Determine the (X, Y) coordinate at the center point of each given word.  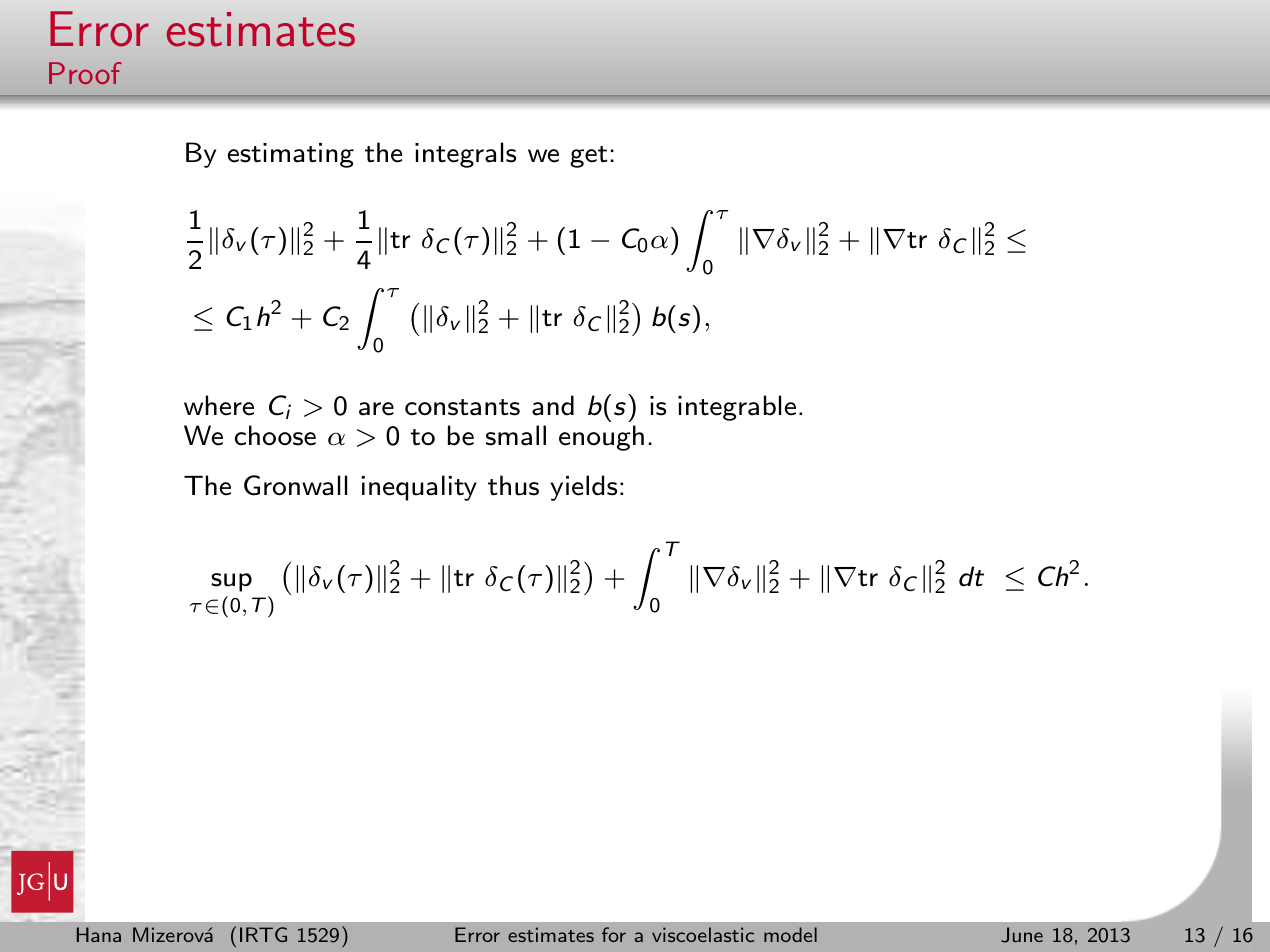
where (219, 405)
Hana (99, 934)
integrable (737, 408)
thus (513, 485)
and (553, 405)
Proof (85, 73)
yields (584, 488)
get (588, 157)
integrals (465, 155)
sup (231, 582)
